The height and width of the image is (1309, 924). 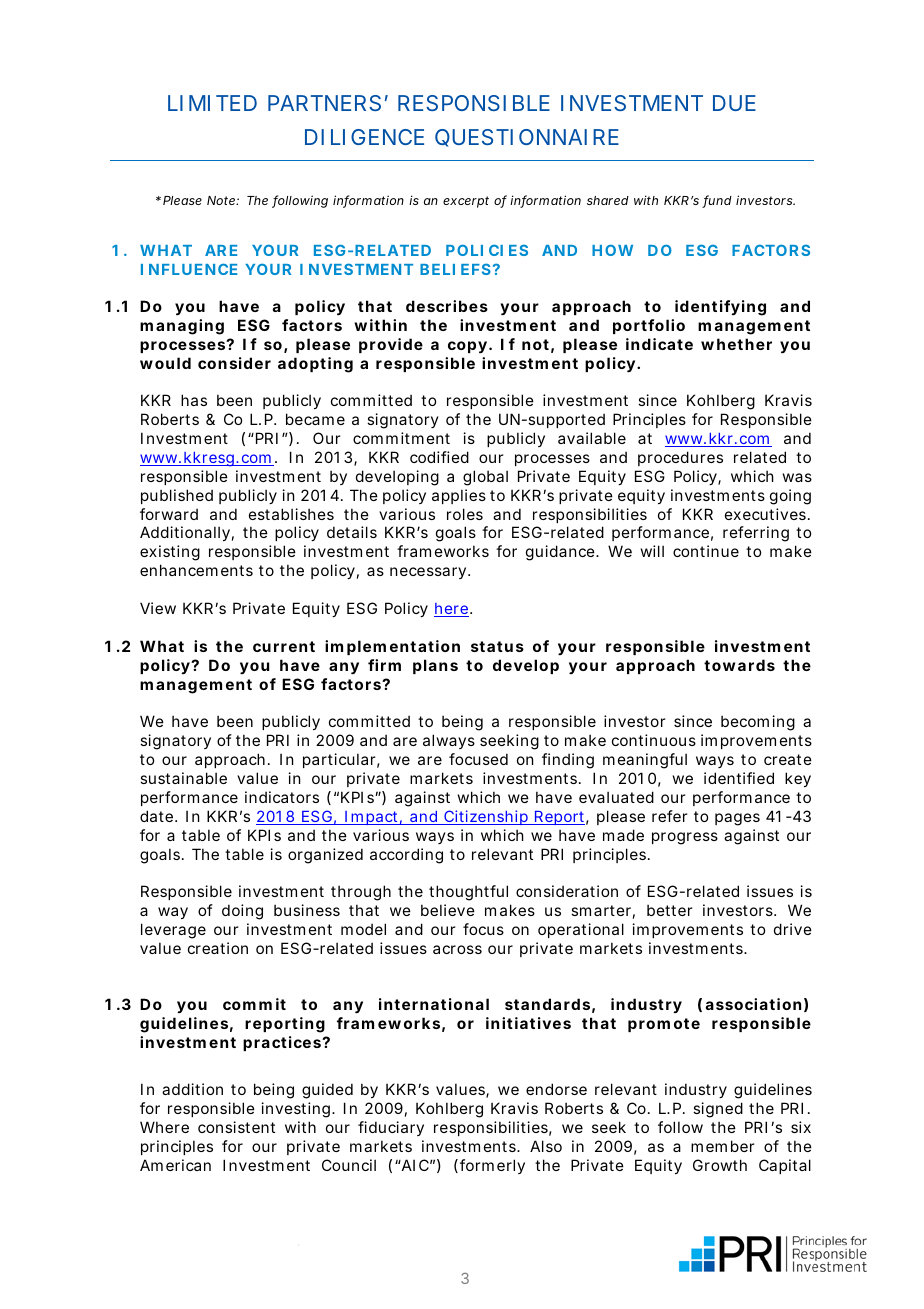 What do you see at coordinates (236, 1127) in the image?
I see `consistent` at bounding box center [236, 1127].
